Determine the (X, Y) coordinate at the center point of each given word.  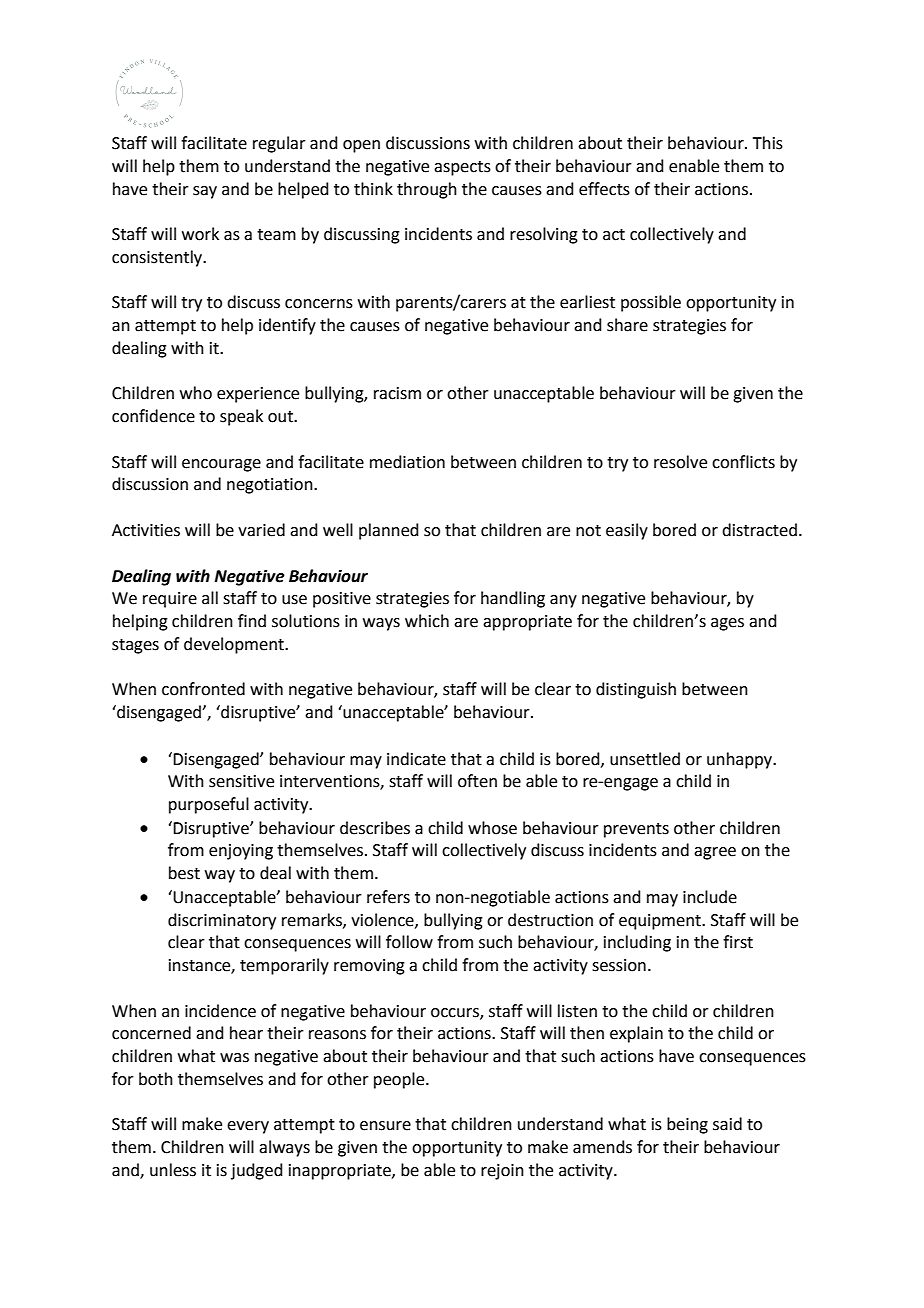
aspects (462, 168)
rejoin (502, 1172)
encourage (221, 465)
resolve (680, 462)
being (687, 1125)
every (248, 1127)
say (205, 192)
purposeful (209, 805)
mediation (407, 462)
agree (715, 853)
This (768, 143)
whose (492, 828)
